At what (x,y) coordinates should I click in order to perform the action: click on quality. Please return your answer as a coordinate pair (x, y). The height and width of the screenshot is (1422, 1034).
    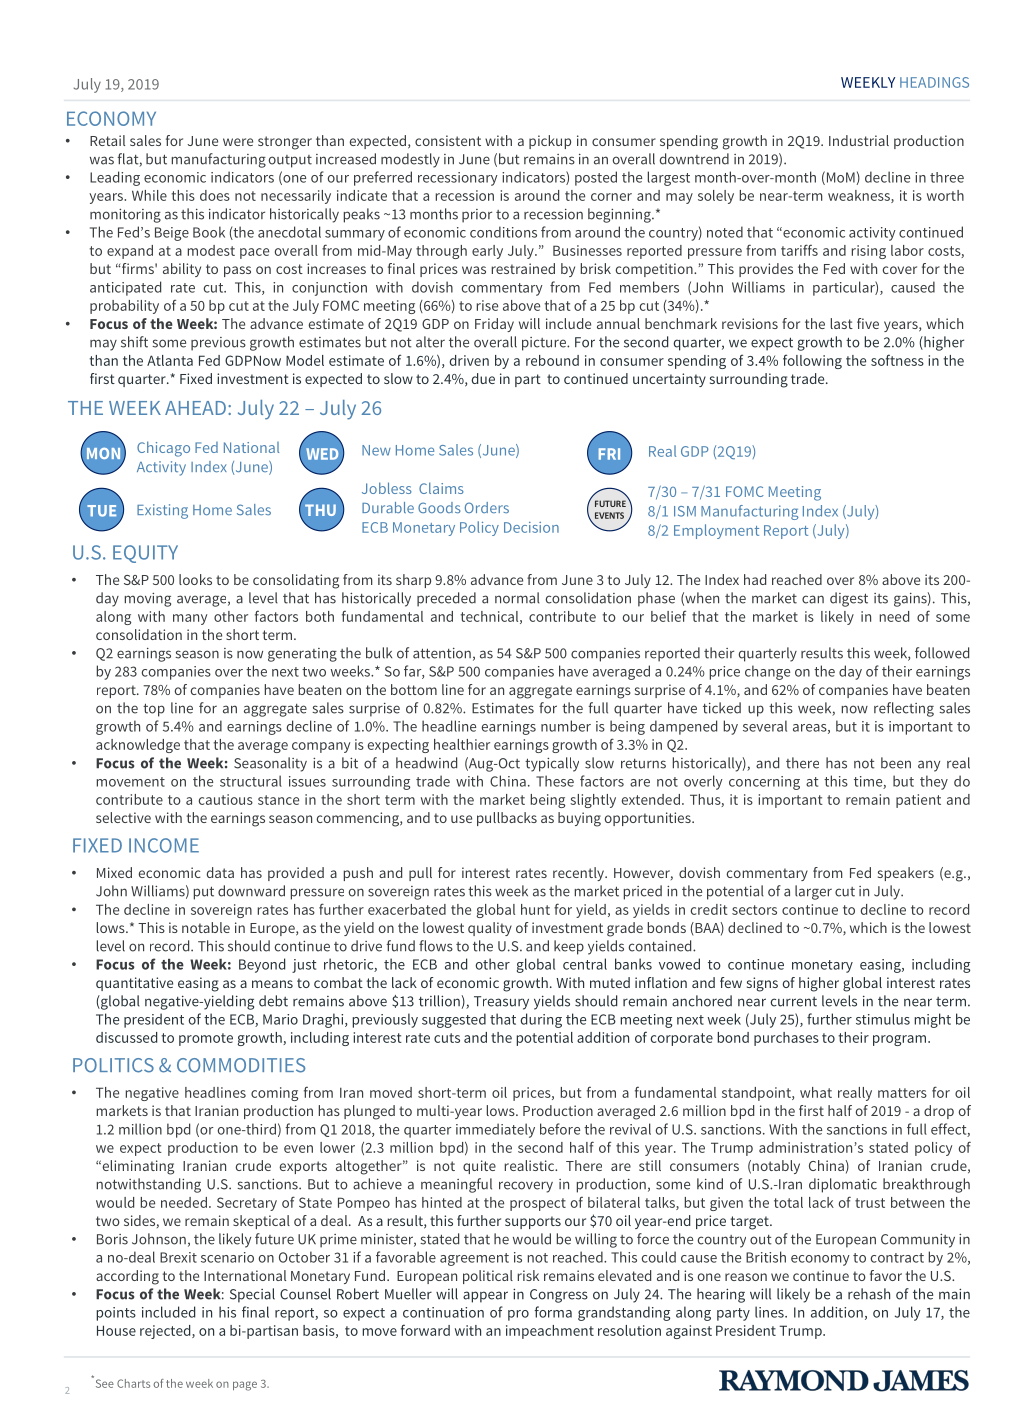
    Looking at the image, I should click on (490, 929).
